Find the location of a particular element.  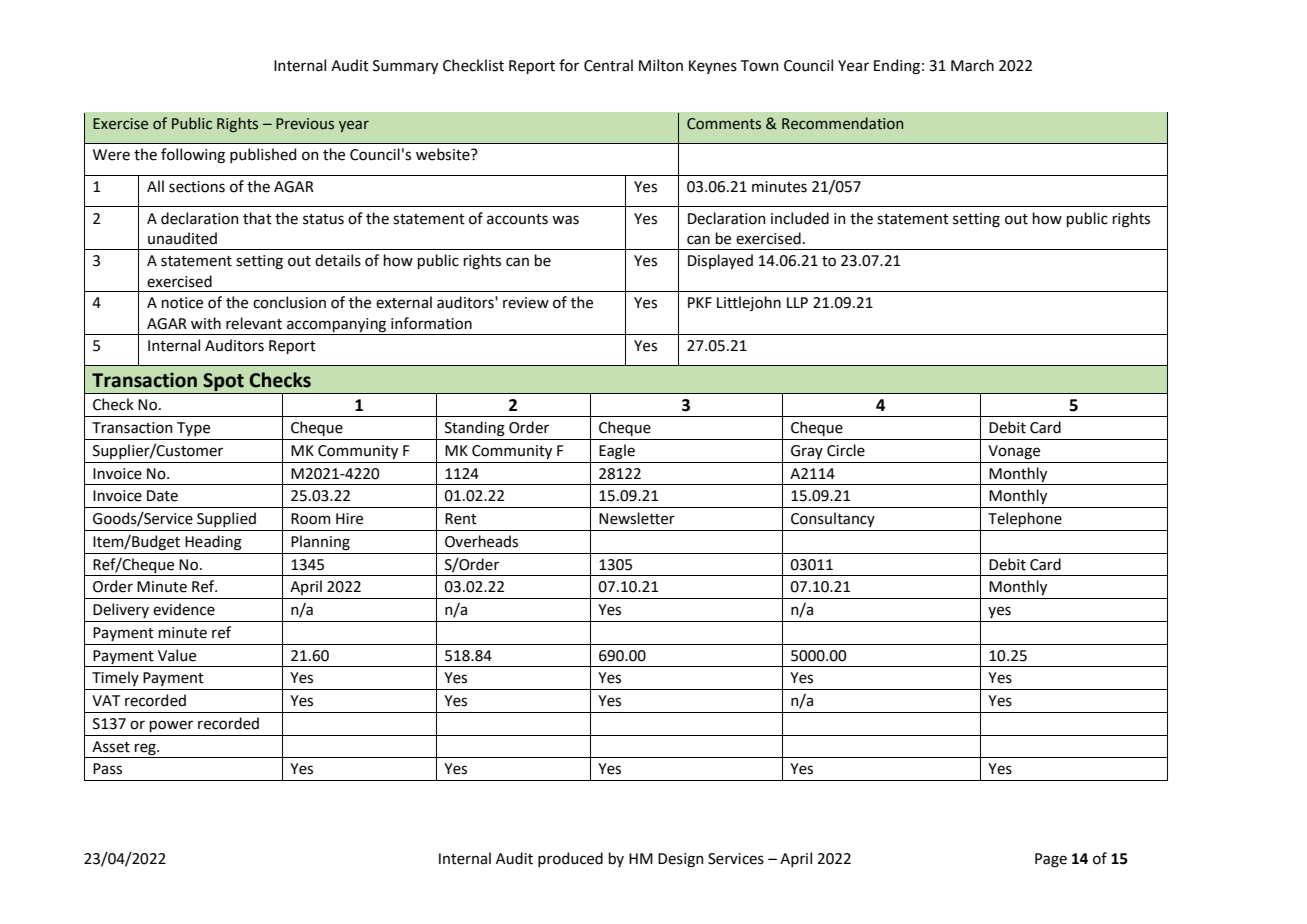

review is located at coordinates (526, 303).
